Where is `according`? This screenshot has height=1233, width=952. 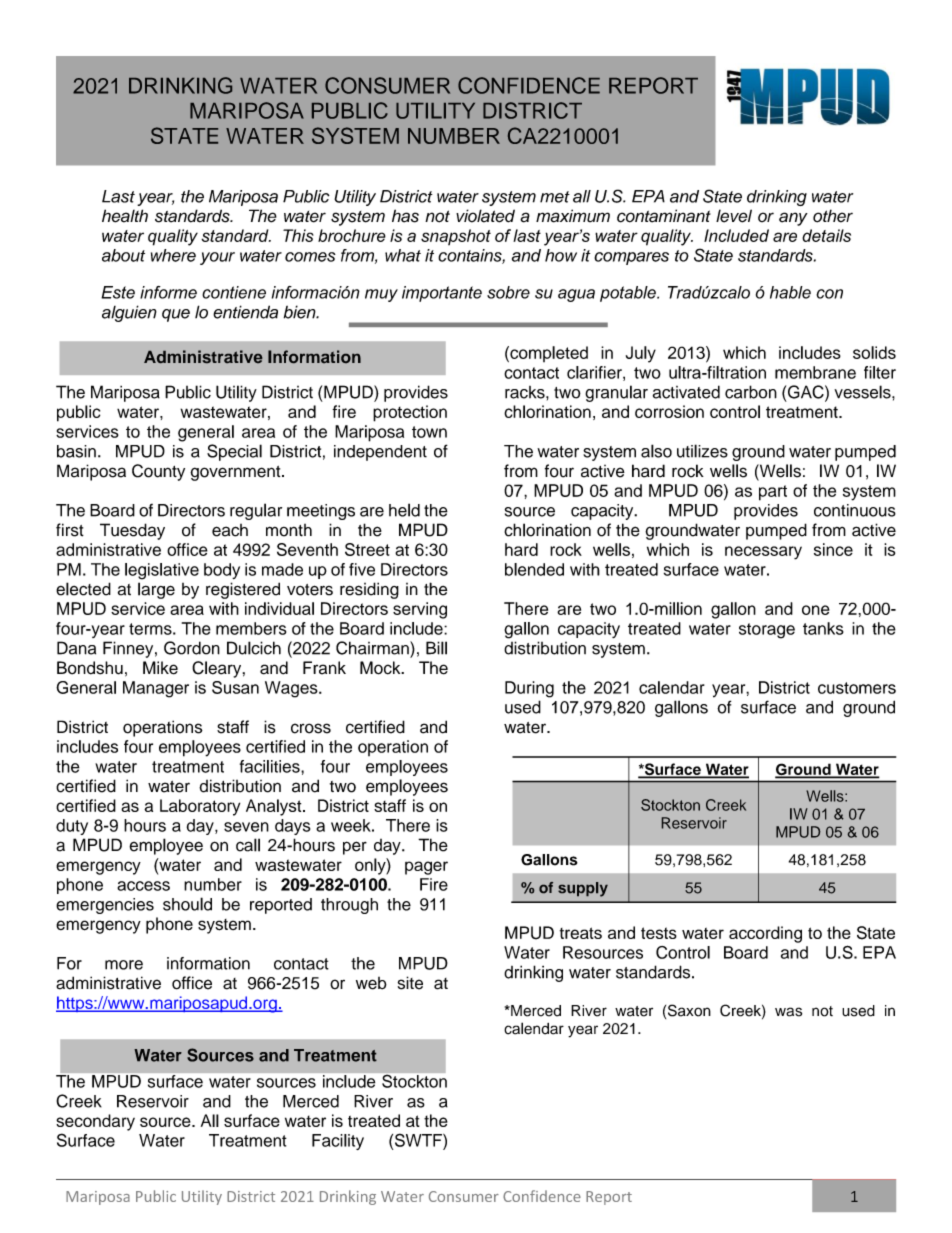 according is located at coordinates (765, 934).
